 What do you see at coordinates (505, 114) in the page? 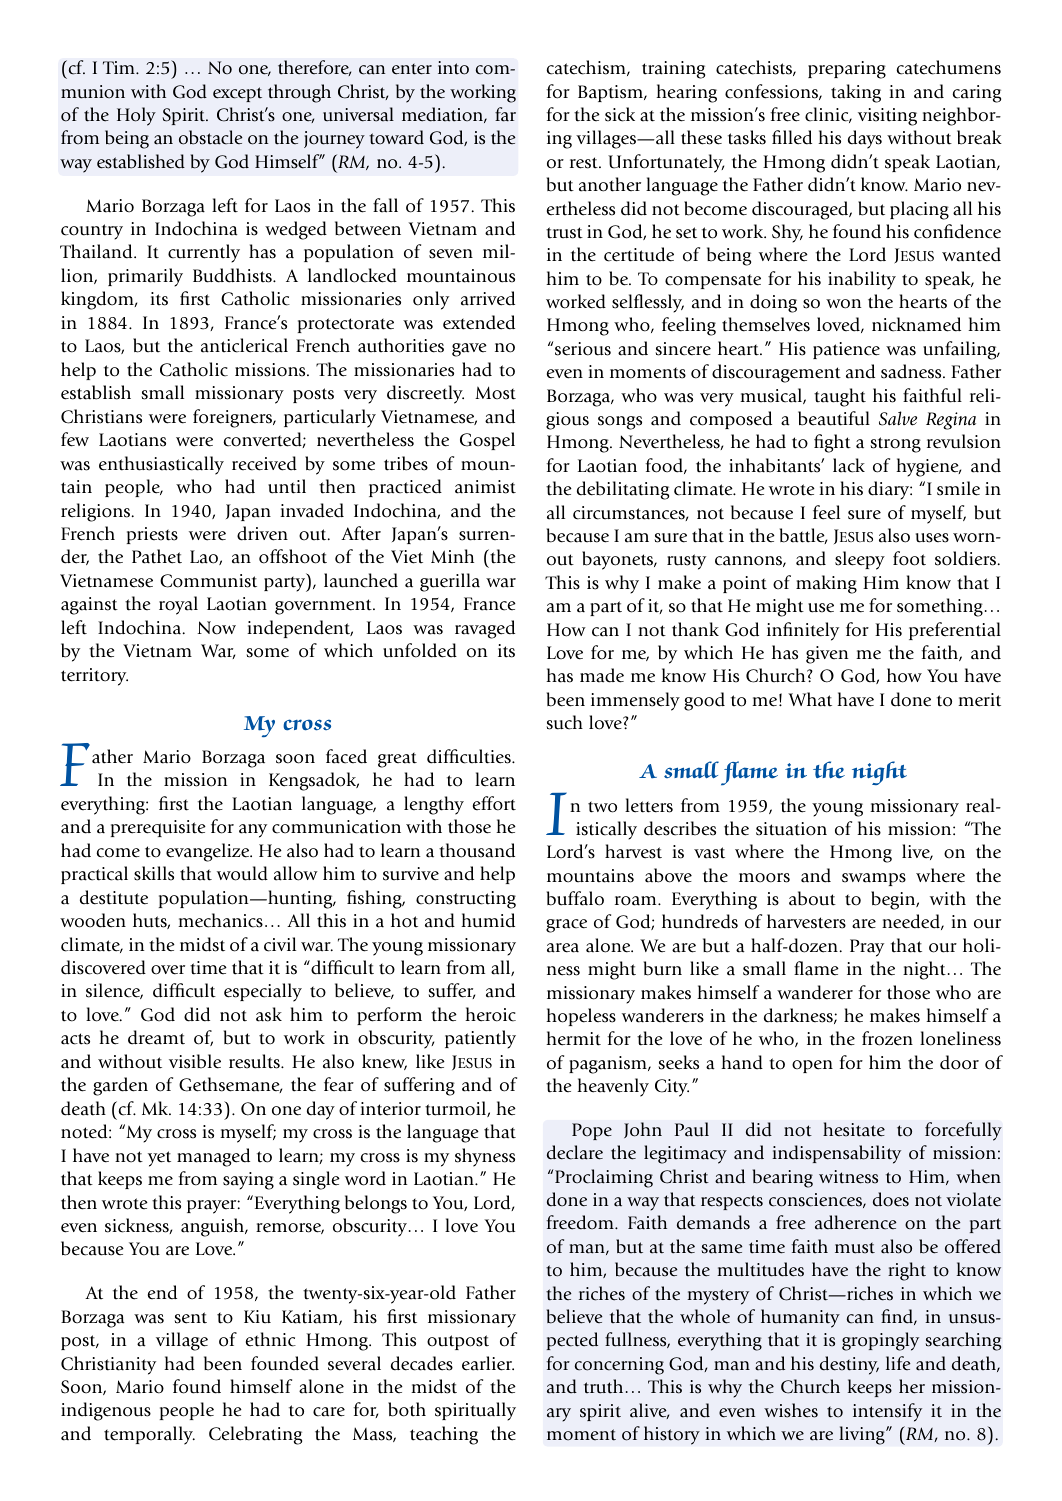
I see `far` at bounding box center [505, 114].
